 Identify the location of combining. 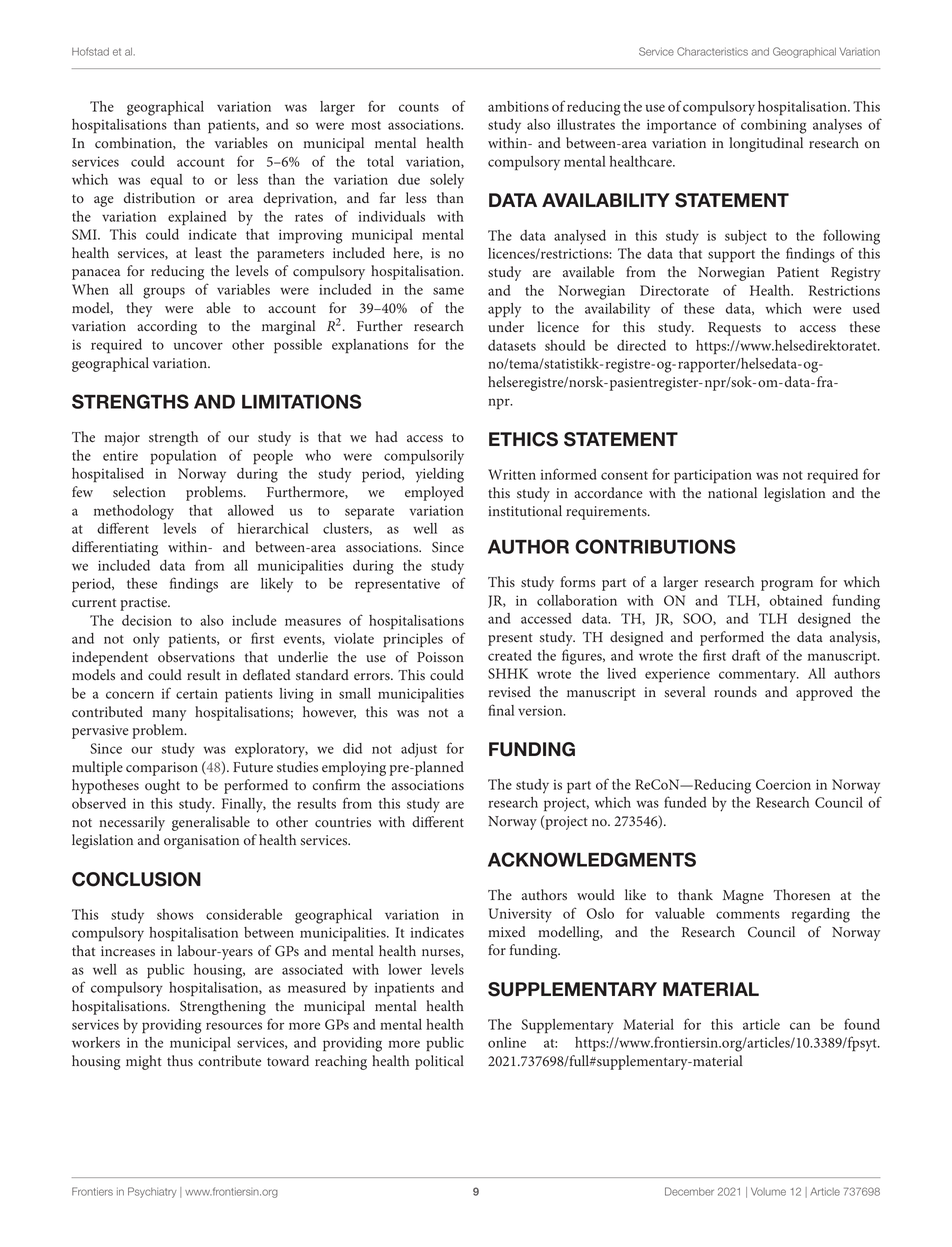
(774, 126).
